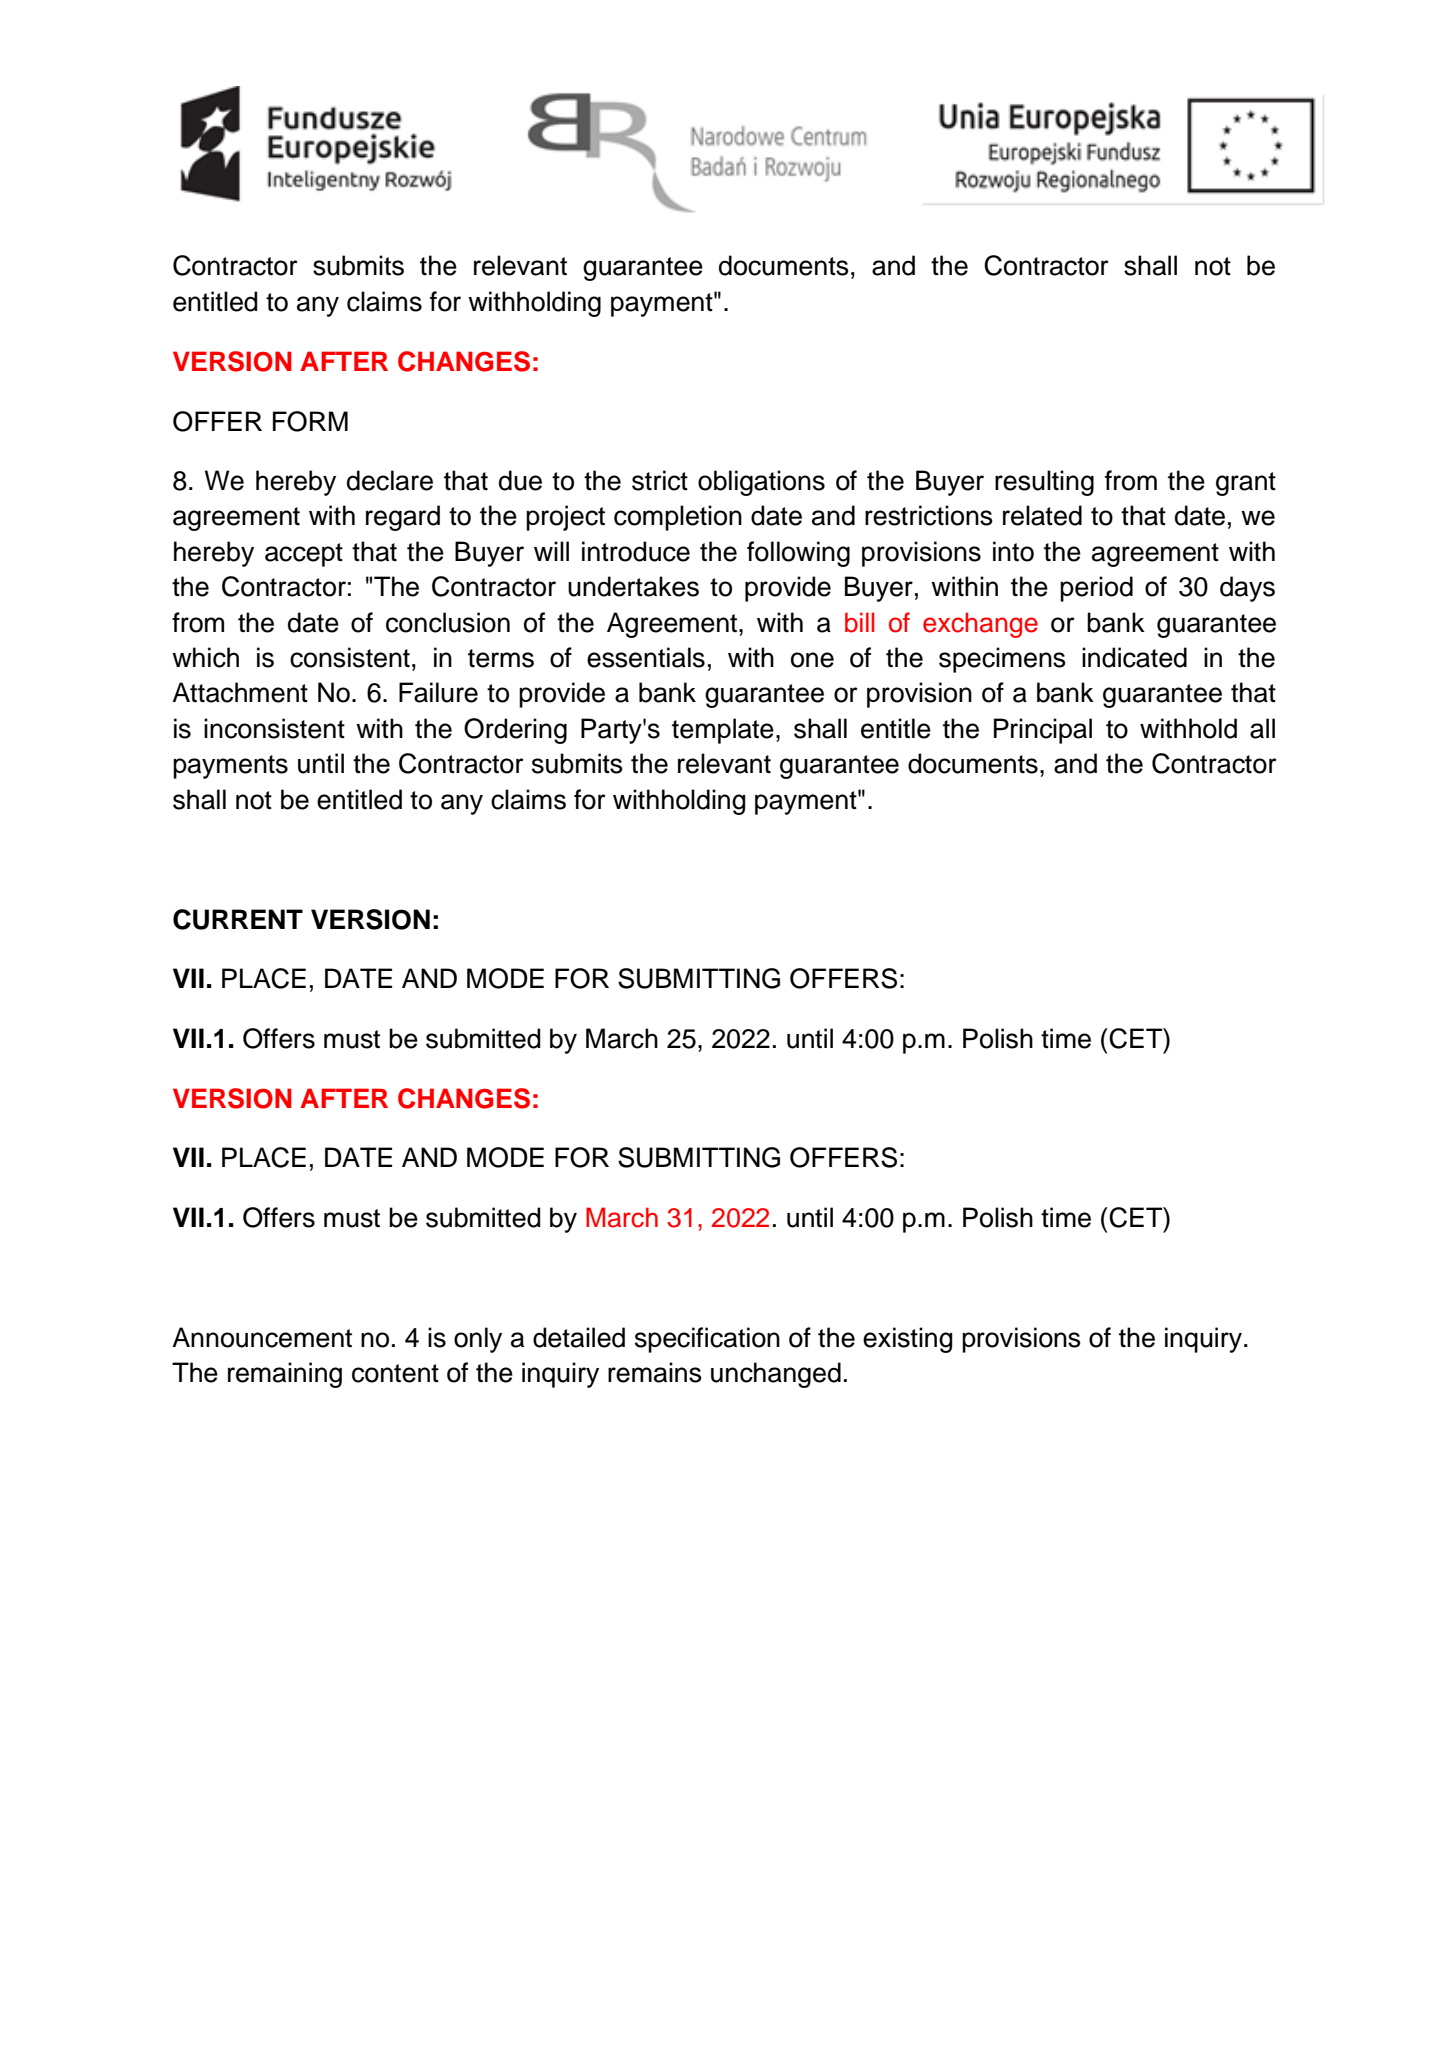 The height and width of the document is (2049, 1449). I want to click on template, so click(723, 731).
